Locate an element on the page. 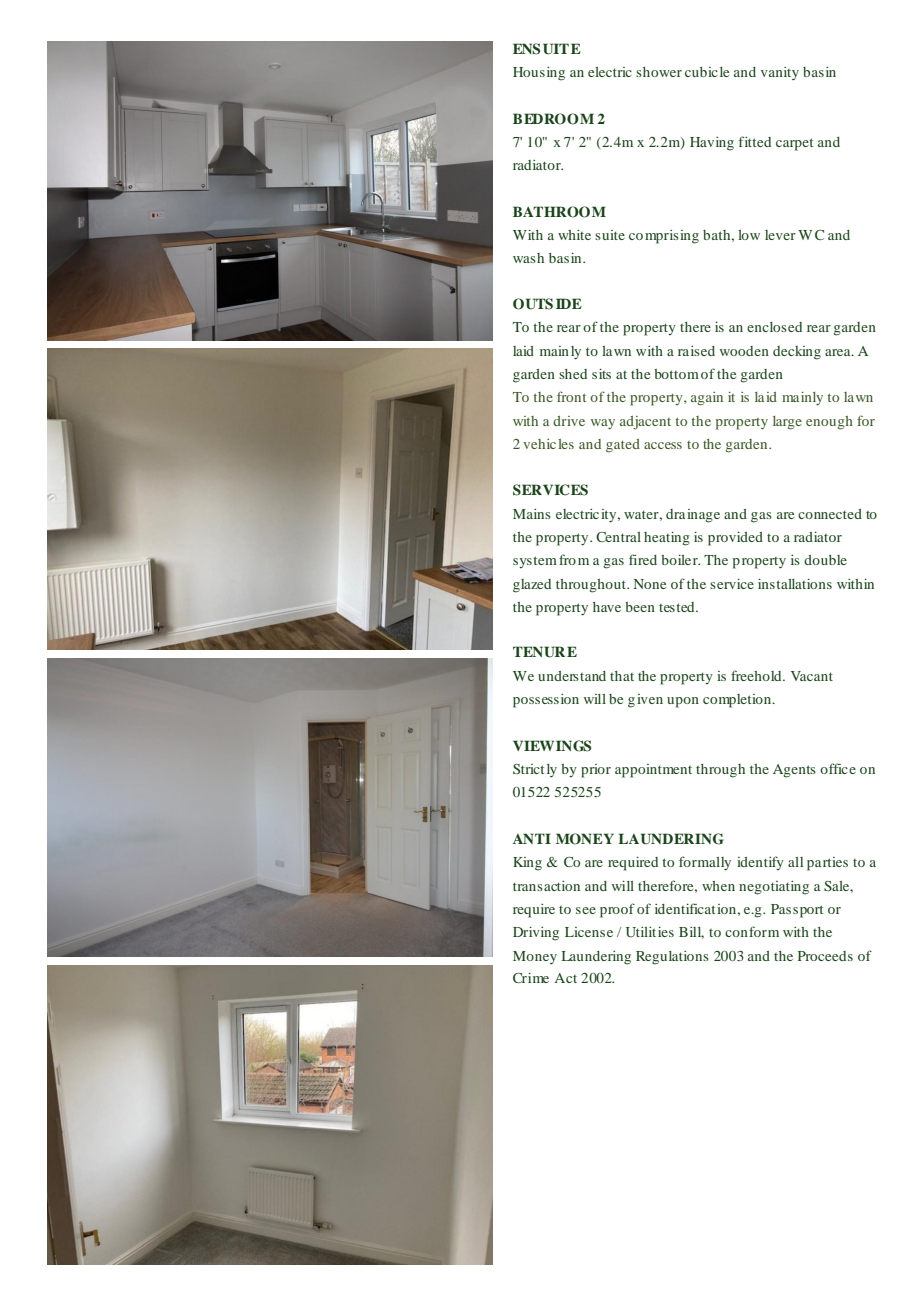 The height and width of the page is (1308, 924). Regulations is located at coordinates (672, 958).
